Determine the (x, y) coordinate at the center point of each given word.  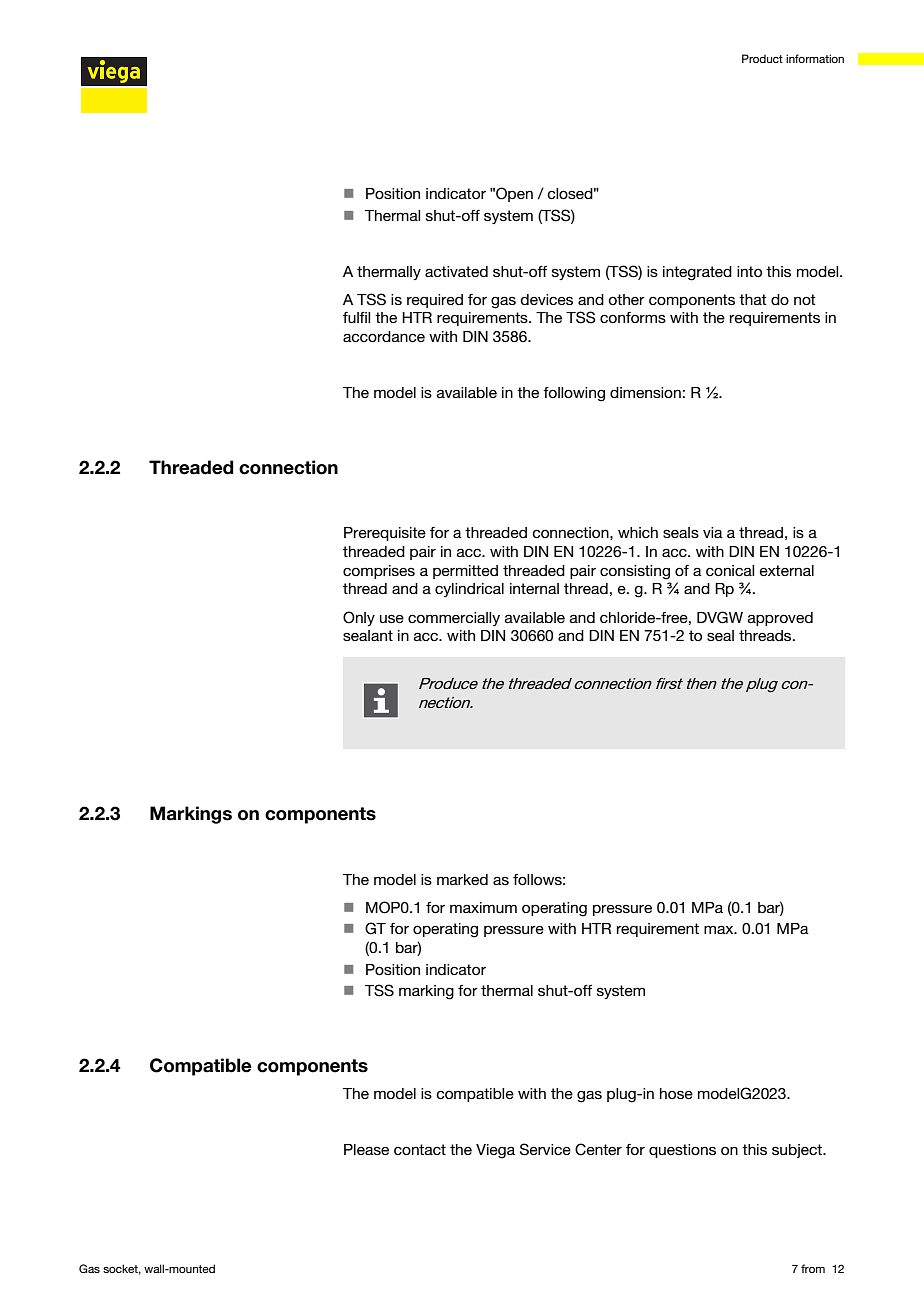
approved (780, 619)
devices (546, 299)
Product (762, 58)
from (813, 1268)
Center (598, 1149)
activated (456, 271)
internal (534, 588)
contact (420, 1149)
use (392, 618)
